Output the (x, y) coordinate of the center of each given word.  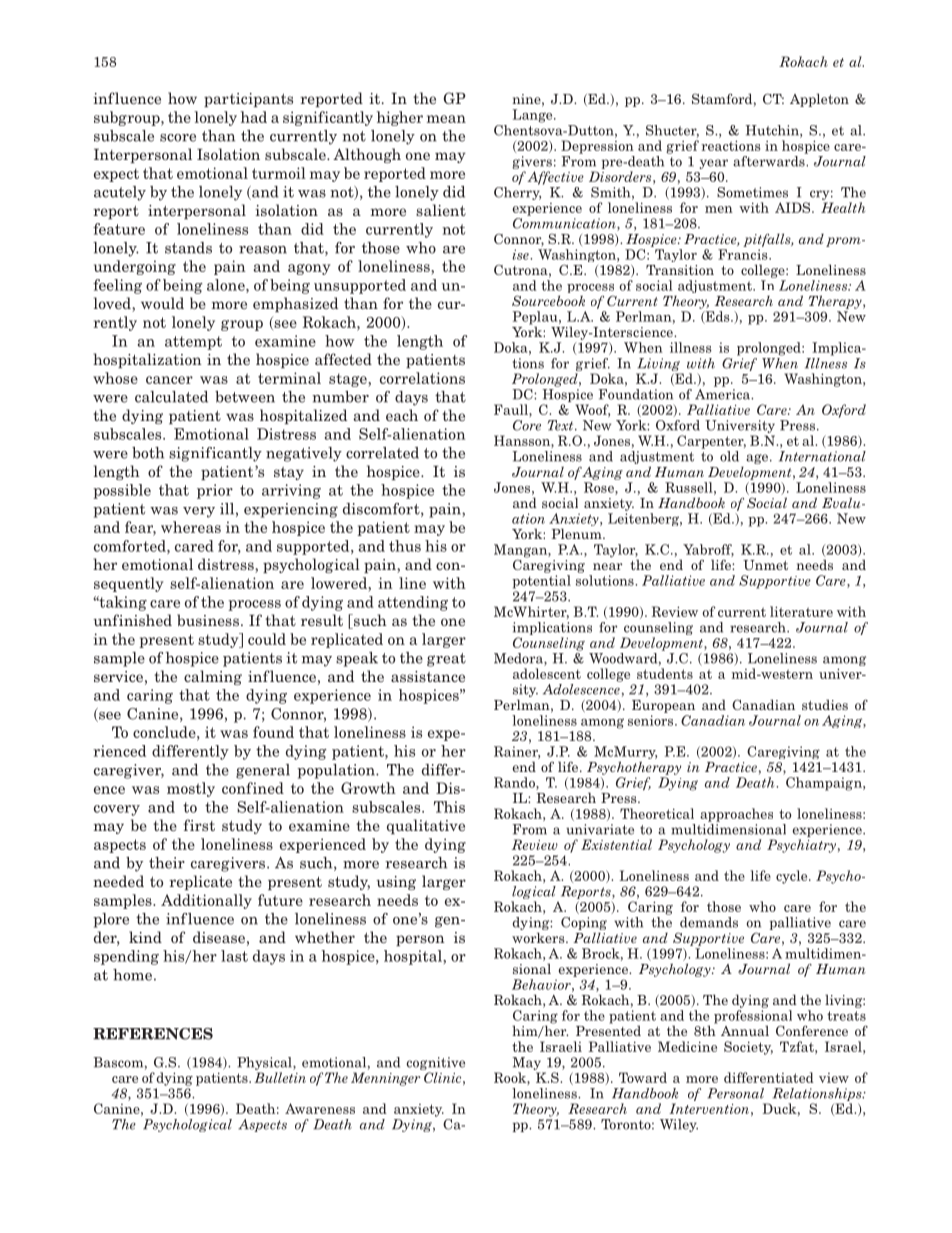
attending (413, 603)
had (254, 117)
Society (748, 1048)
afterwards (770, 160)
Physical (265, 1063)
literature (801, 611)
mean (446, 119)
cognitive (435, 1063)
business (208, 620)
